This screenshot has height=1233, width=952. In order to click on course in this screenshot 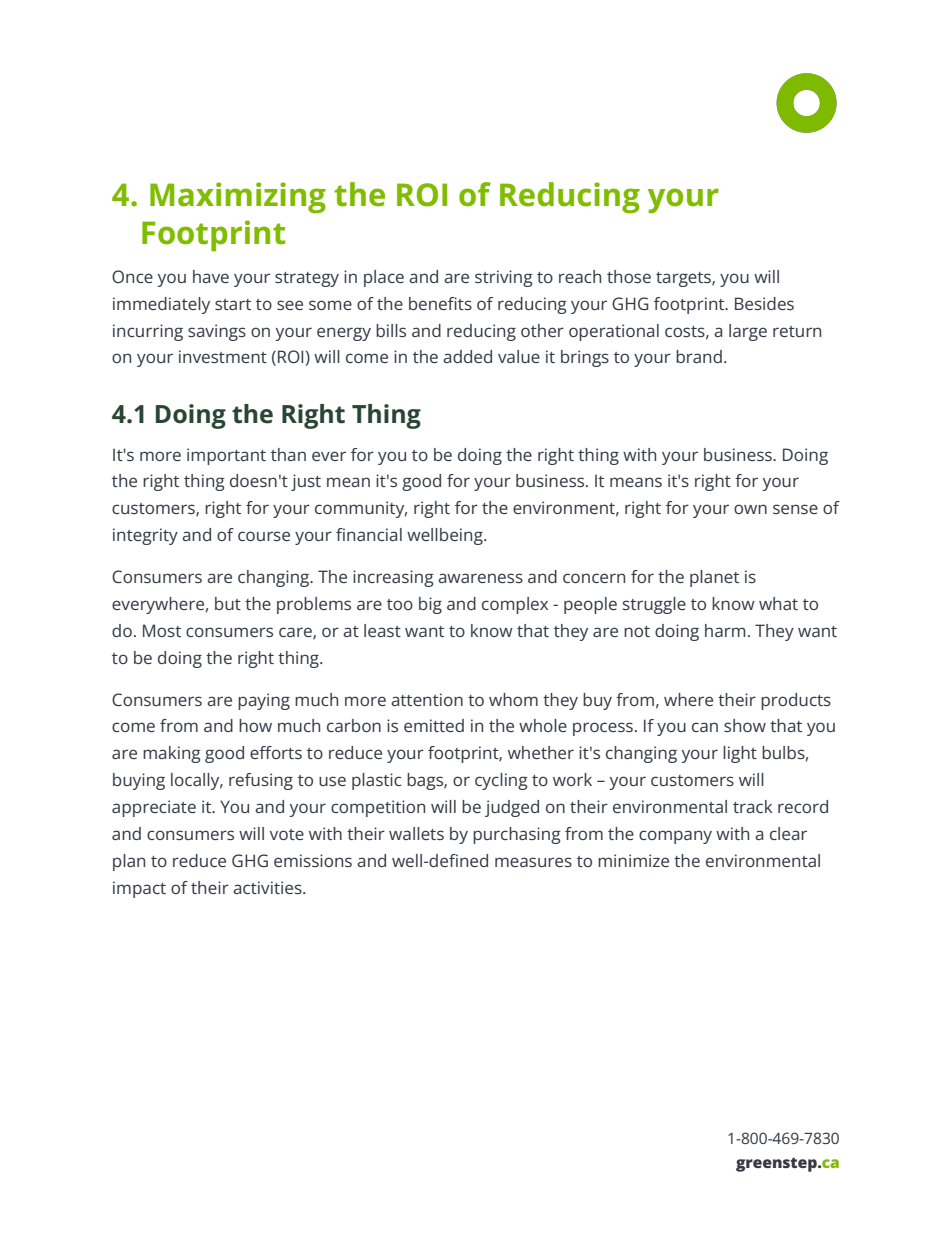, I will do `click(264, 536)`.
